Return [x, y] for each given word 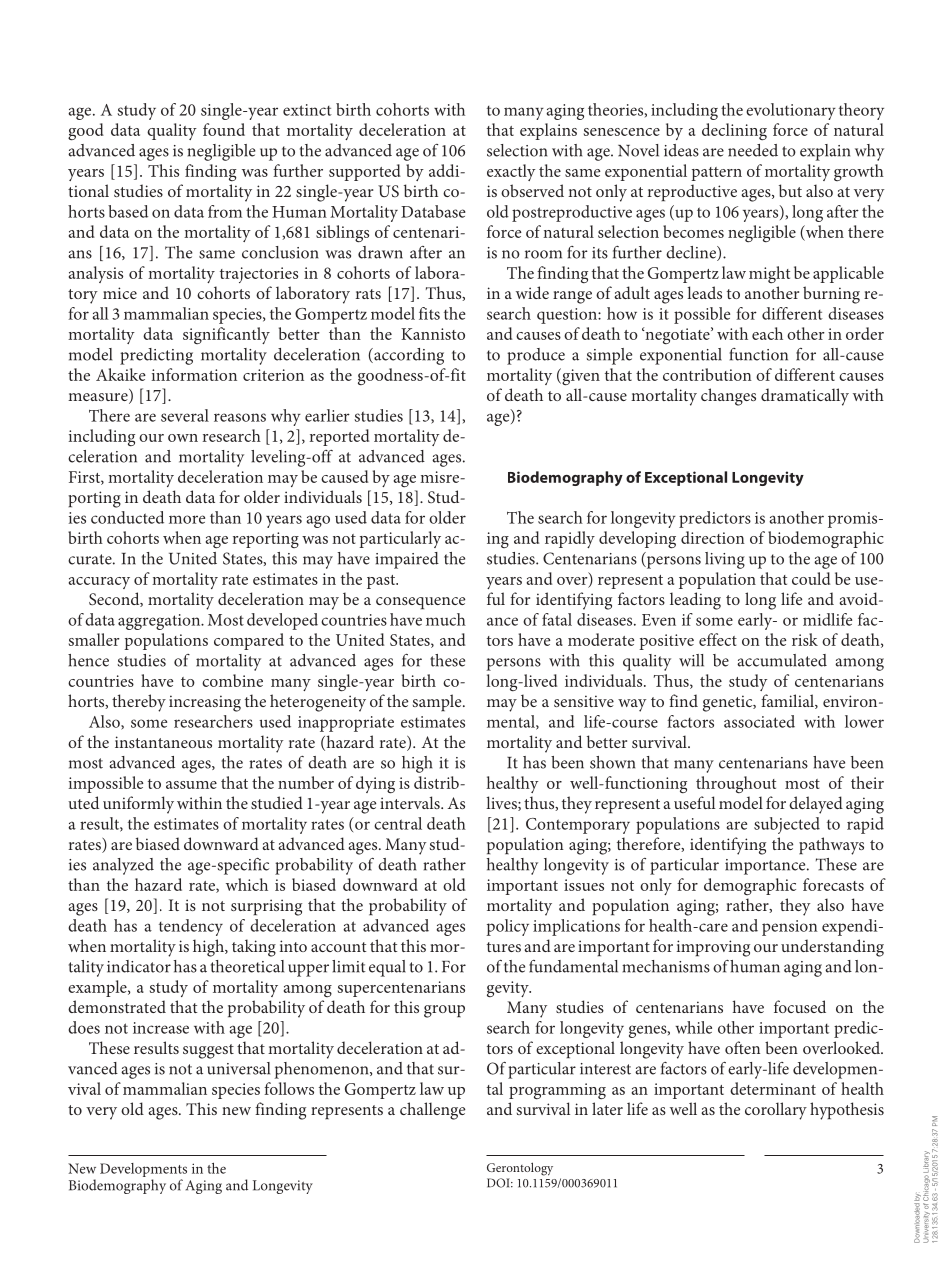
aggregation [160, 622]
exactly [511, 172]
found [224, 129]
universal [238, 1068]
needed [753, 150]
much [446, 619]
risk [805, 639]
